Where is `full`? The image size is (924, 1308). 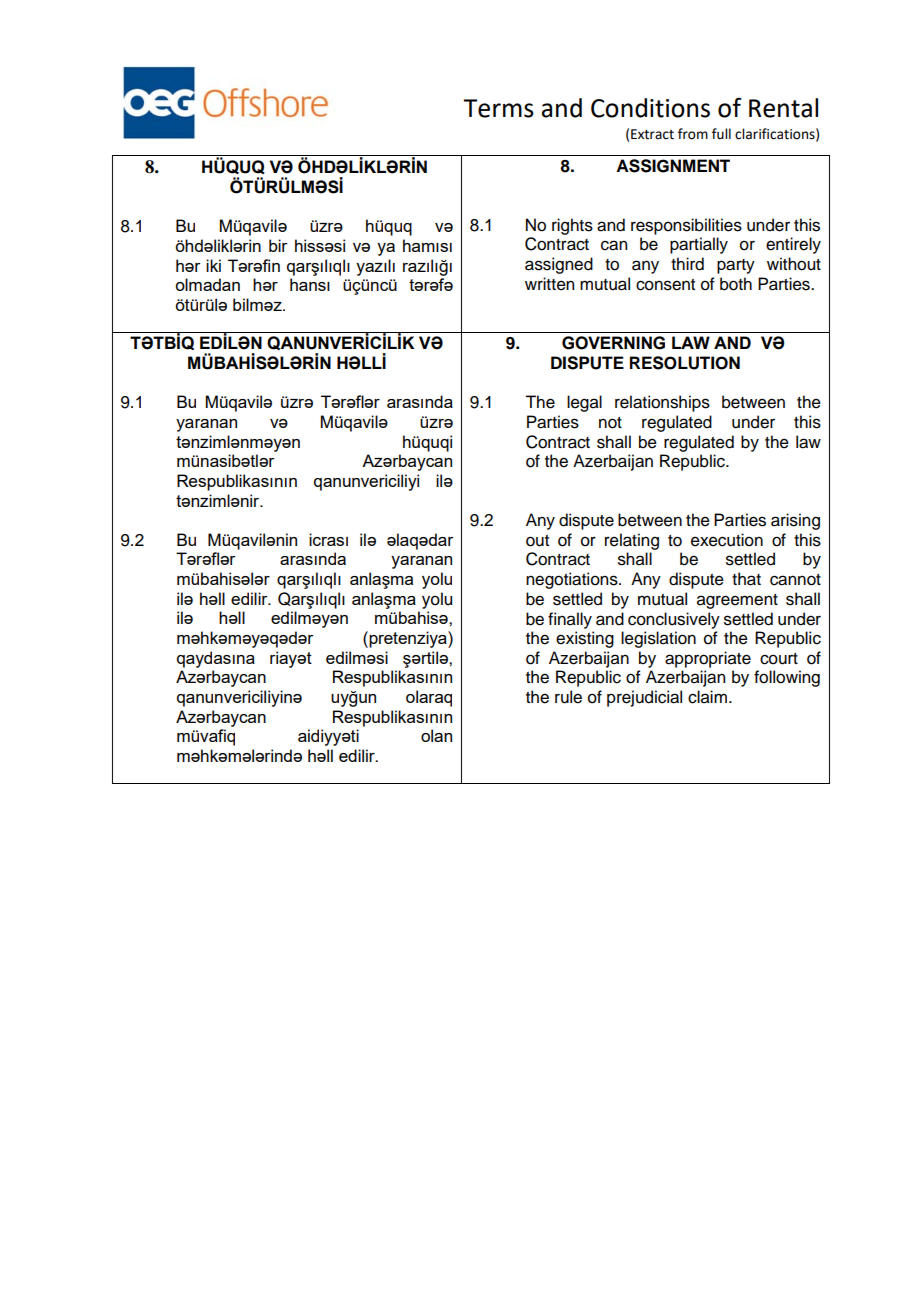
full is located at coordinates (721, 134).
